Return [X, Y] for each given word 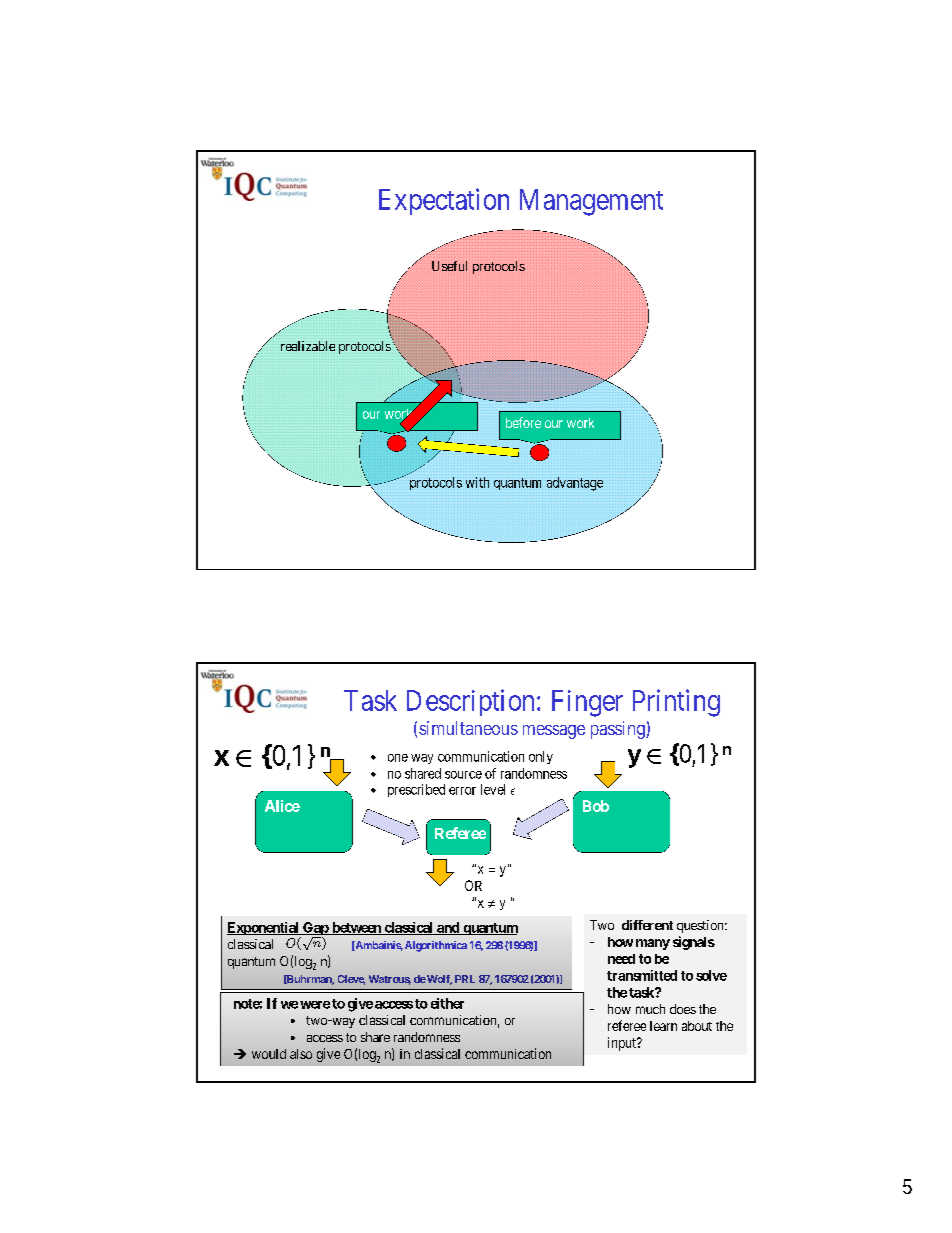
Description [470, 702]
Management [591, 202]
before [523, 422]
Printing [676, 703]
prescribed [416, 790]
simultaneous [468, 728]
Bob [596, 806]
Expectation [444, 201]
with [477, 482]
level [493, 789]
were [315, 1005]
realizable [308, 346]
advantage [575, 484]
